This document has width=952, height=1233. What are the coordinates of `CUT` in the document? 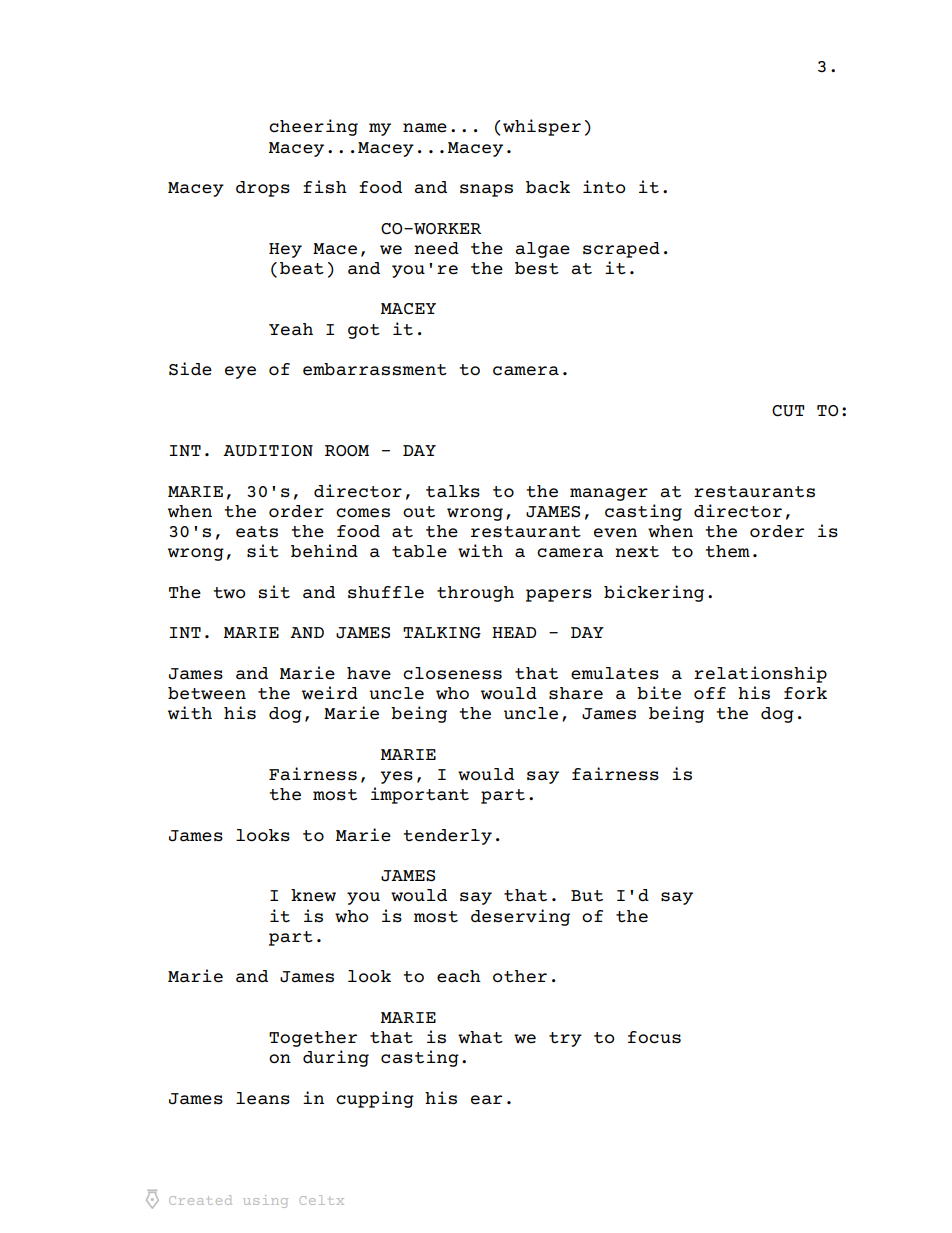 It's located at (788, 411).
